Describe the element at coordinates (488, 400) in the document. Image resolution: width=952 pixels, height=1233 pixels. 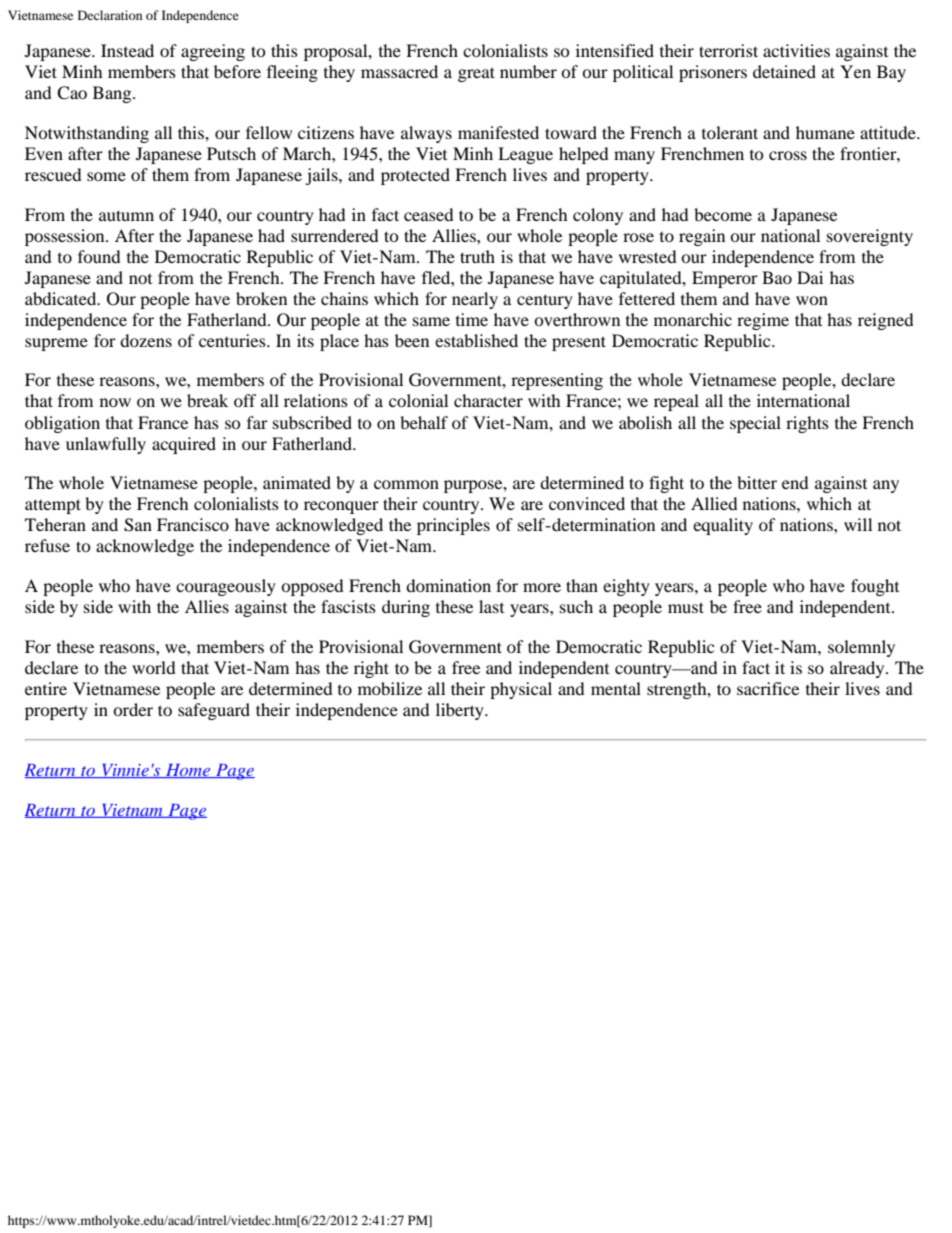
I see `character` at that location.
